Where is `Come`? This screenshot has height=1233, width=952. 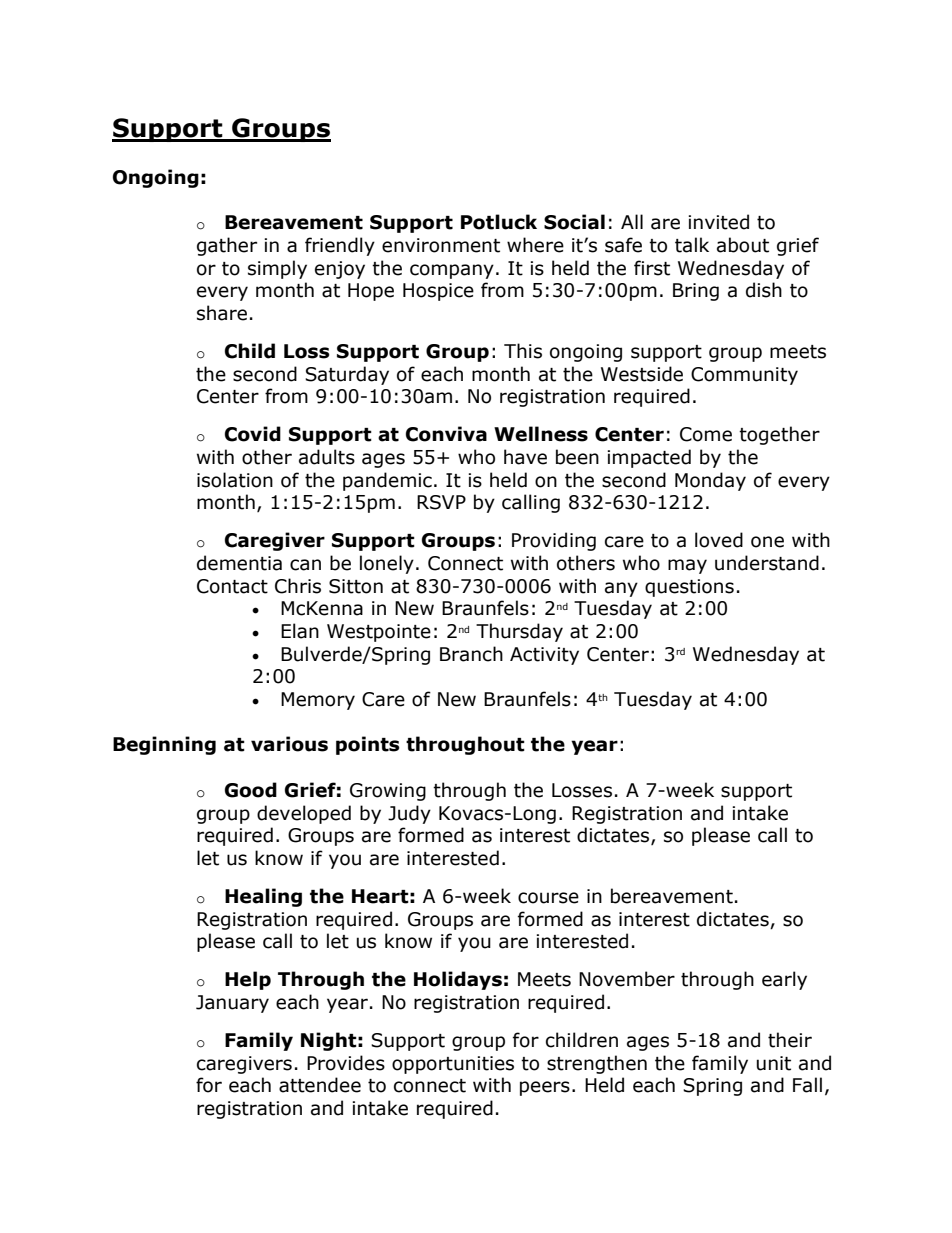
Come is located at coordinates (706, 434).
